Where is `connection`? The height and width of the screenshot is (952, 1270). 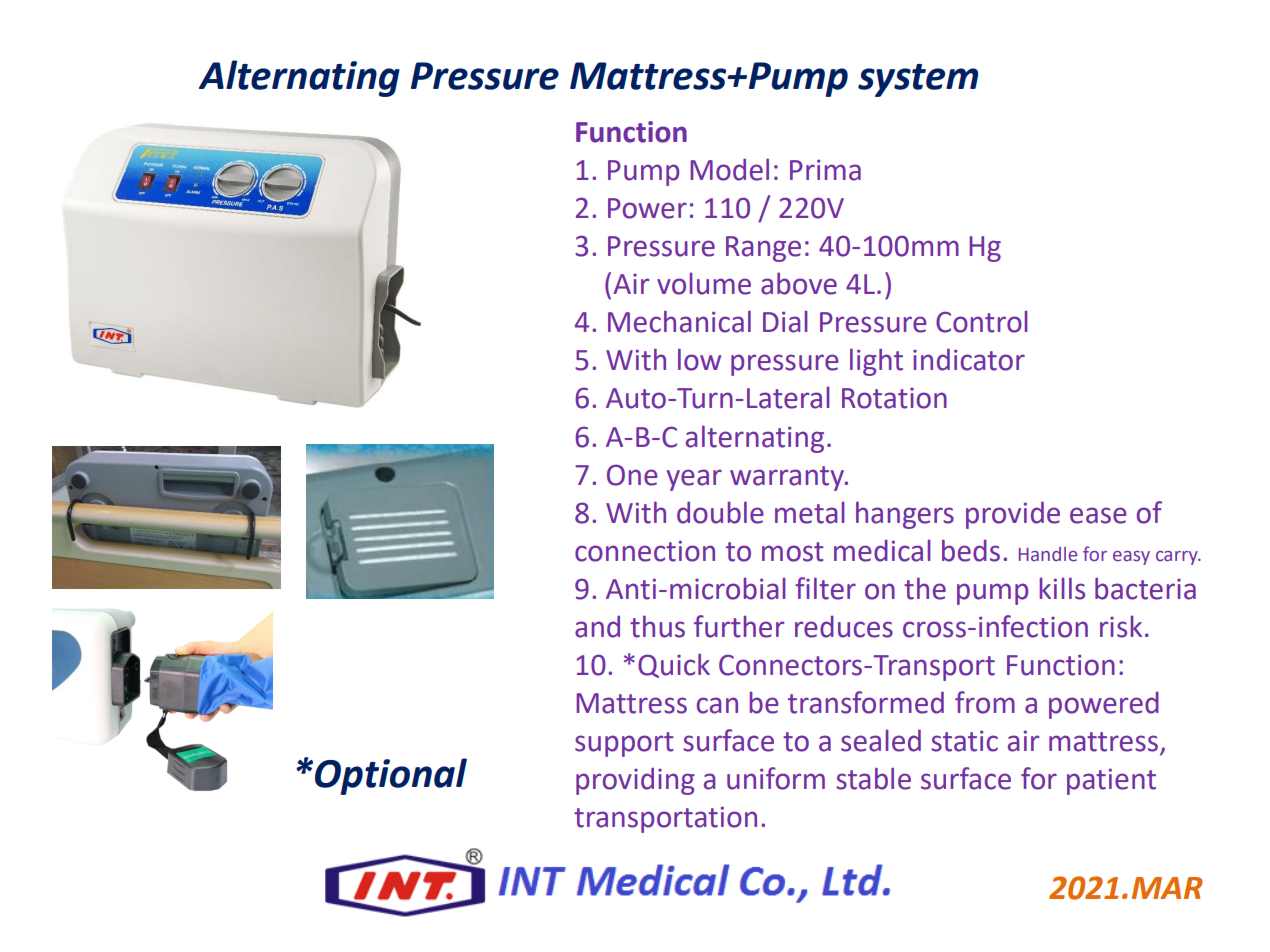 connection is located at coordinates (645, 551).
